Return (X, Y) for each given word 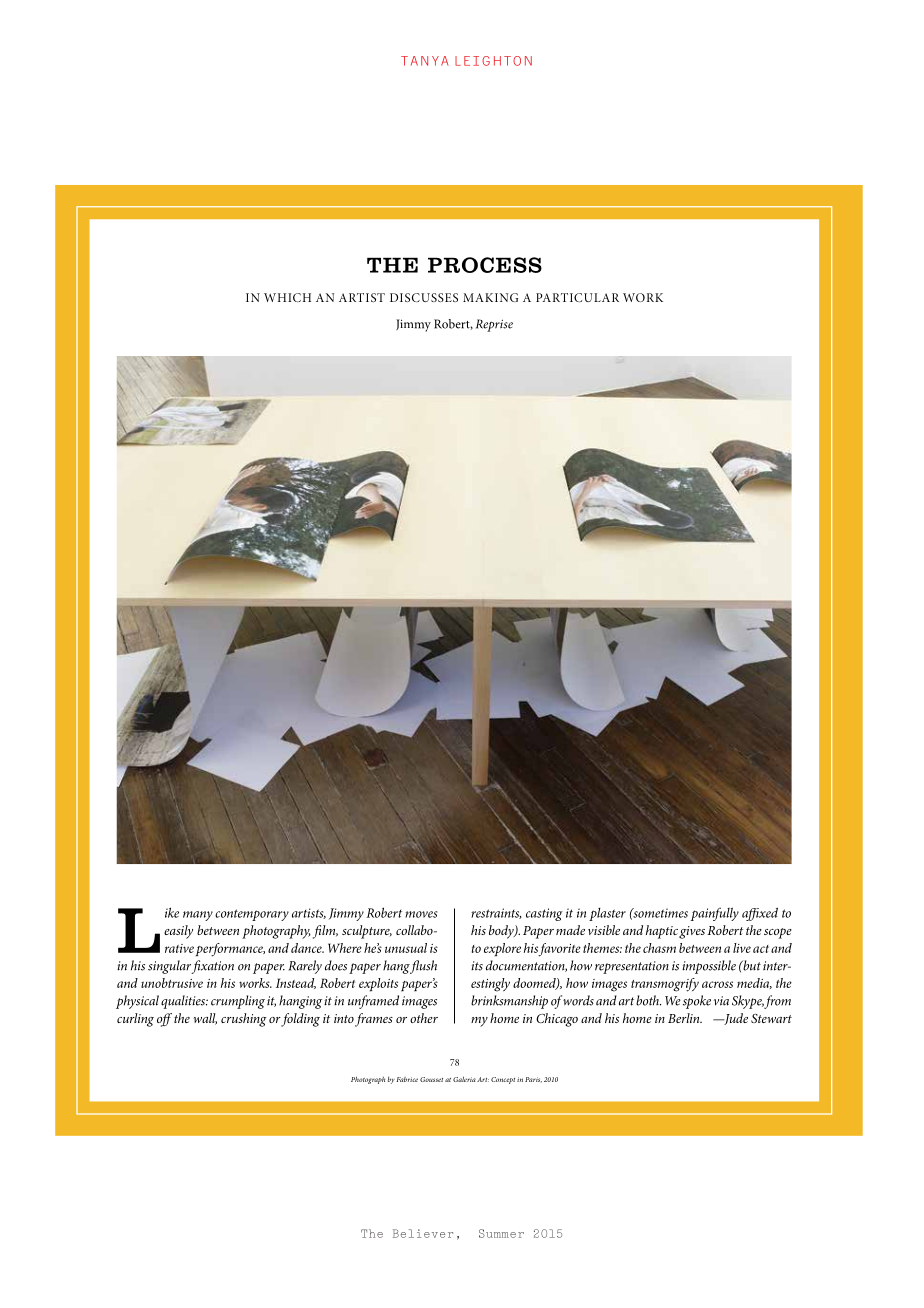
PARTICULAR (577, 297)
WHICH (287, 297)
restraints (496, 913)
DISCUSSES (424, 297)
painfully (715, 914)
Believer (423, 1233)
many (198, 916)
